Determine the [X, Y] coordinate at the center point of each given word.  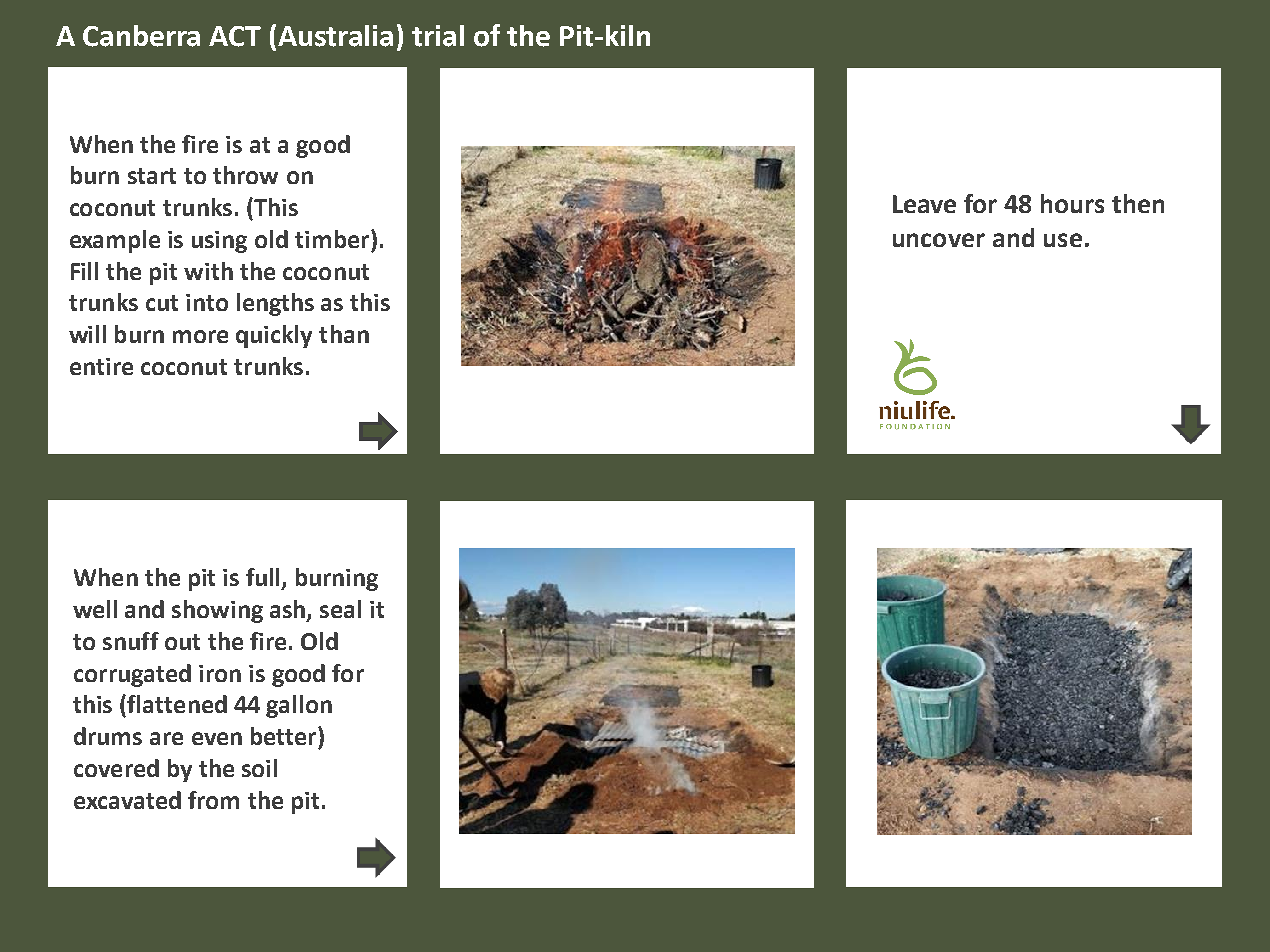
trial [438, 36]
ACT [235, 36]
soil [259, 768]
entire [101, 366]
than [344, 334]
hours [1072, 203]
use [1063, 240]
